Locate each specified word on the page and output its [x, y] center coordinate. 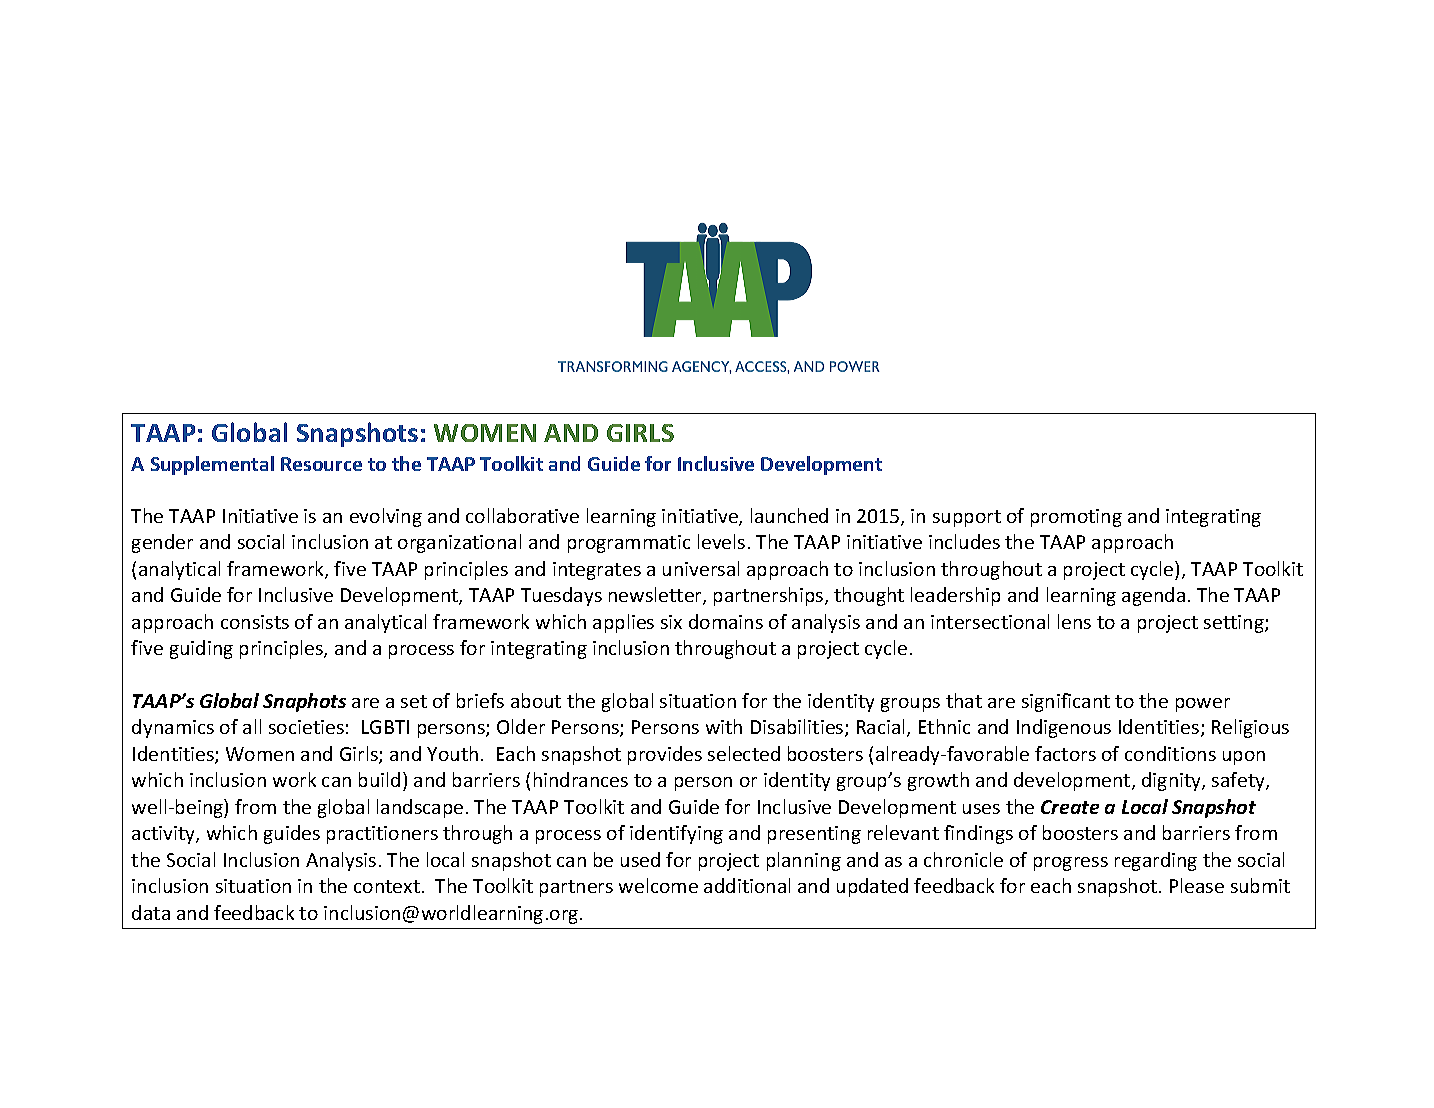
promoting [1076, 518]
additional [747, 885]
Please [1197, 885]
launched [789, 515]
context [387, 886]
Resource [321, 464]
